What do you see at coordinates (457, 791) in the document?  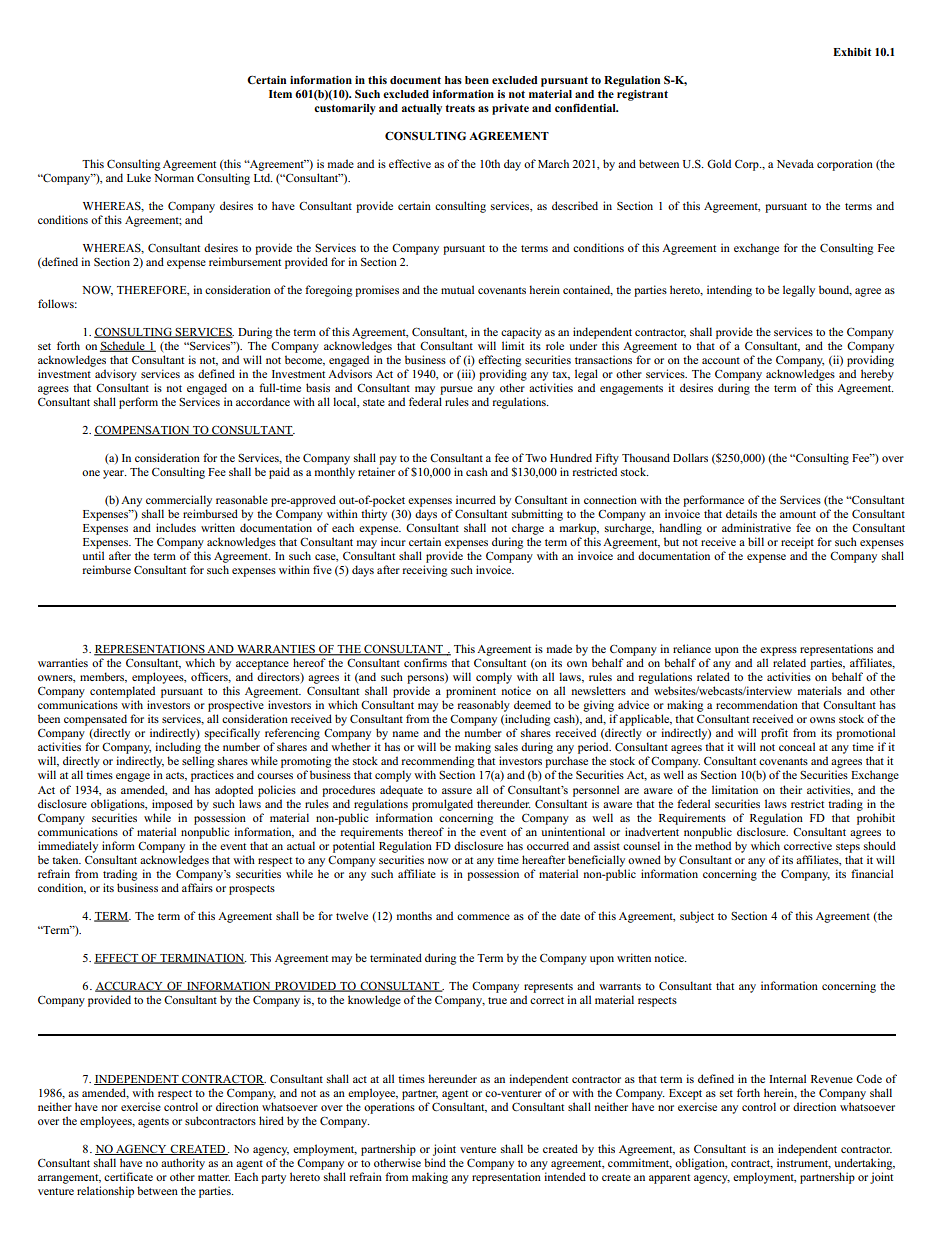 I see `assure` at bounding box center [457, 791].
